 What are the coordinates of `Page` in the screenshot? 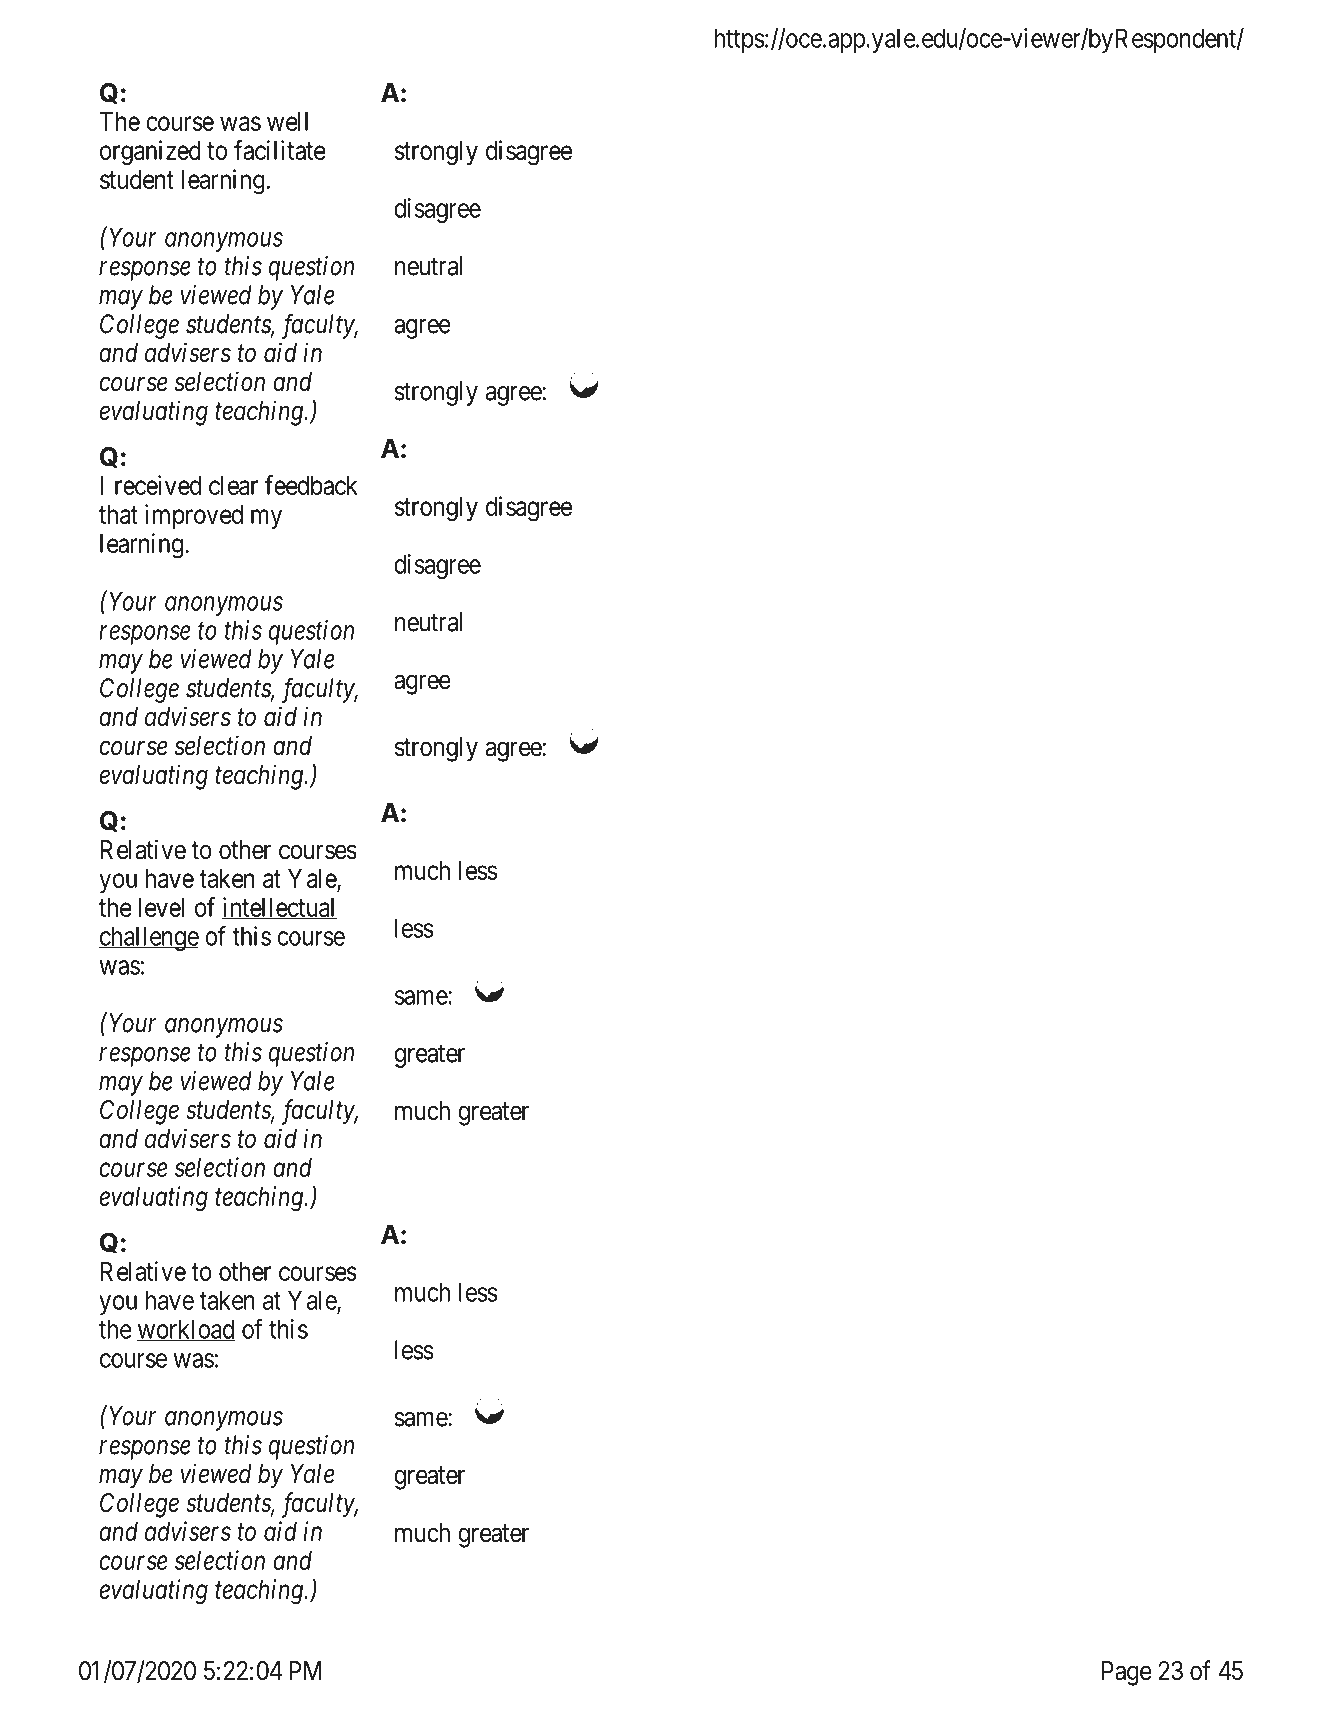 It's located at (1127, 1673).
